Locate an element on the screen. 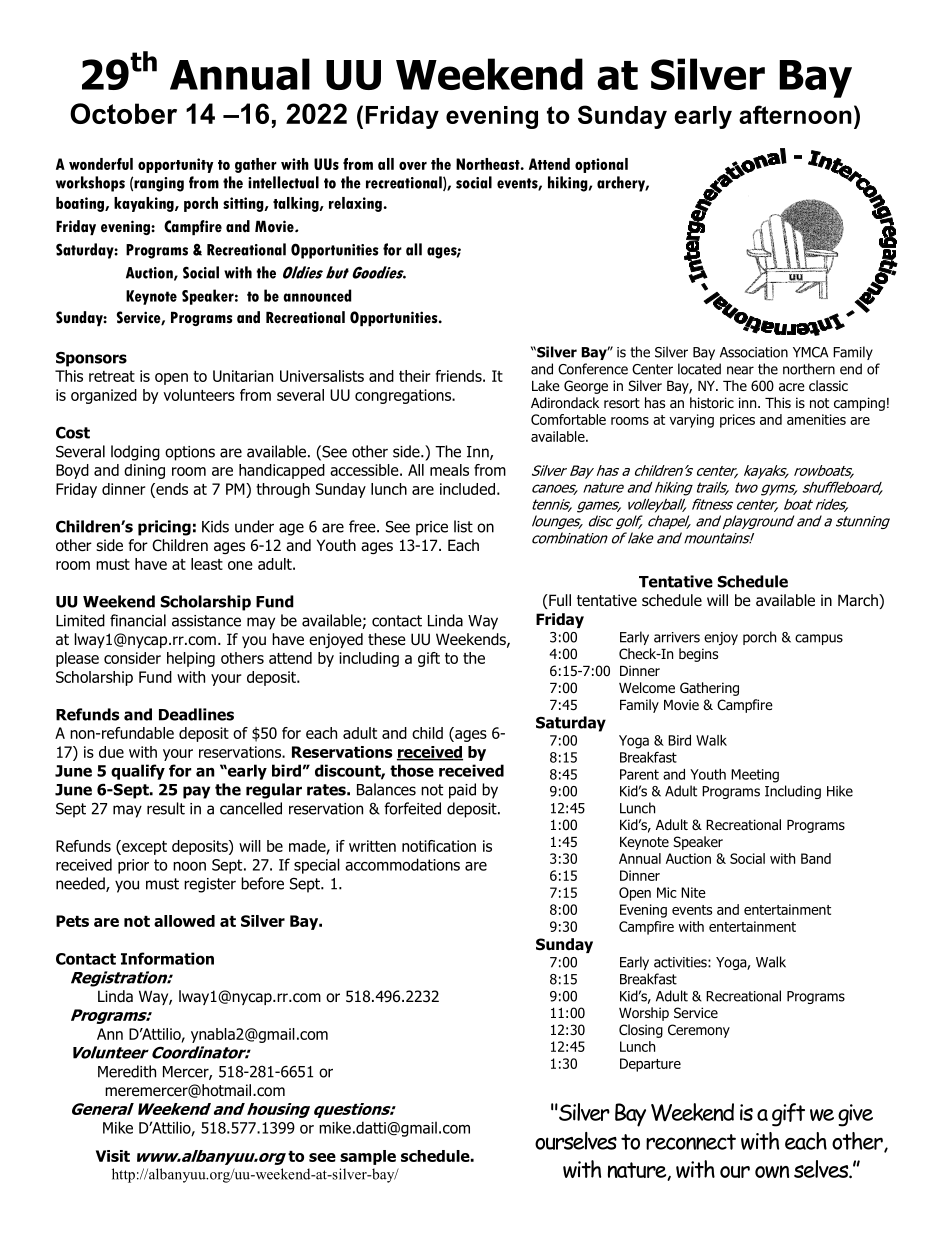 The height and width of the screenshot is (1233, 952). over is located at coordinates (413, 165).
